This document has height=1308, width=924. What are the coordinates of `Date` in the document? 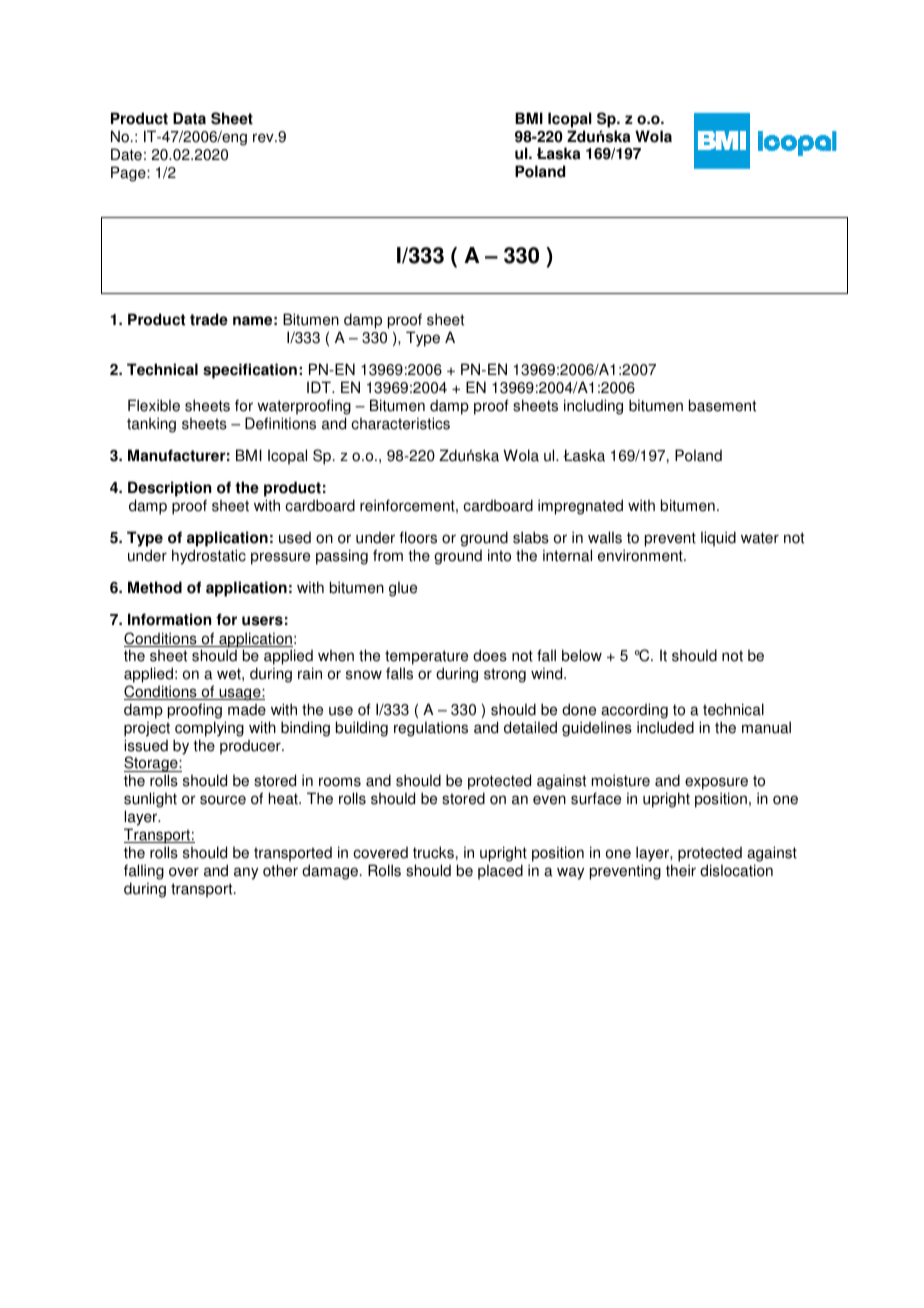 It's located at (126, 154).
